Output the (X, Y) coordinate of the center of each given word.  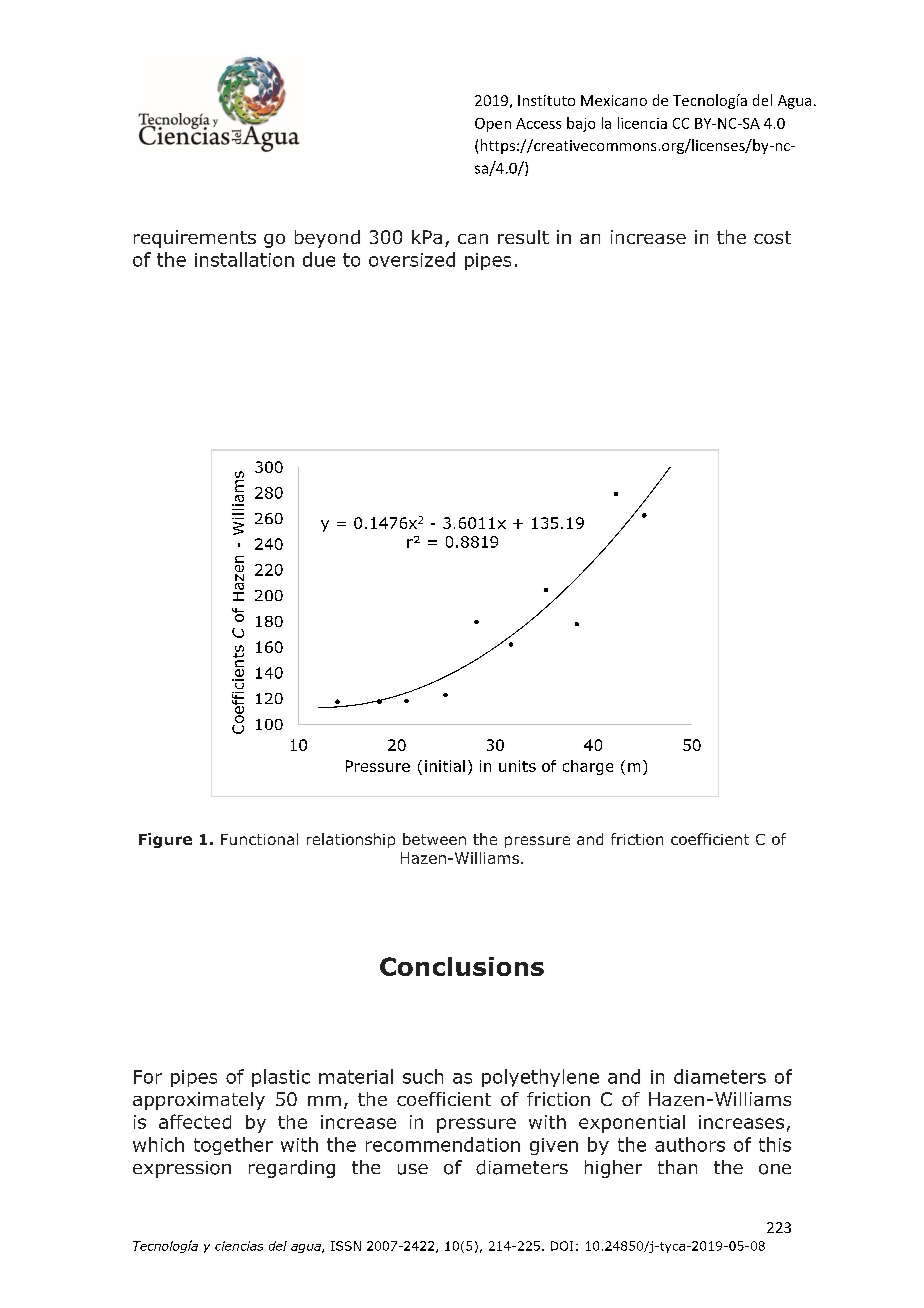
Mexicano (614, 100)
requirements (195, 239)
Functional (259, 839)
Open (493, 125)
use (413, 1169)
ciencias (239, 1246)
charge (588, 767)
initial (445, 766)
